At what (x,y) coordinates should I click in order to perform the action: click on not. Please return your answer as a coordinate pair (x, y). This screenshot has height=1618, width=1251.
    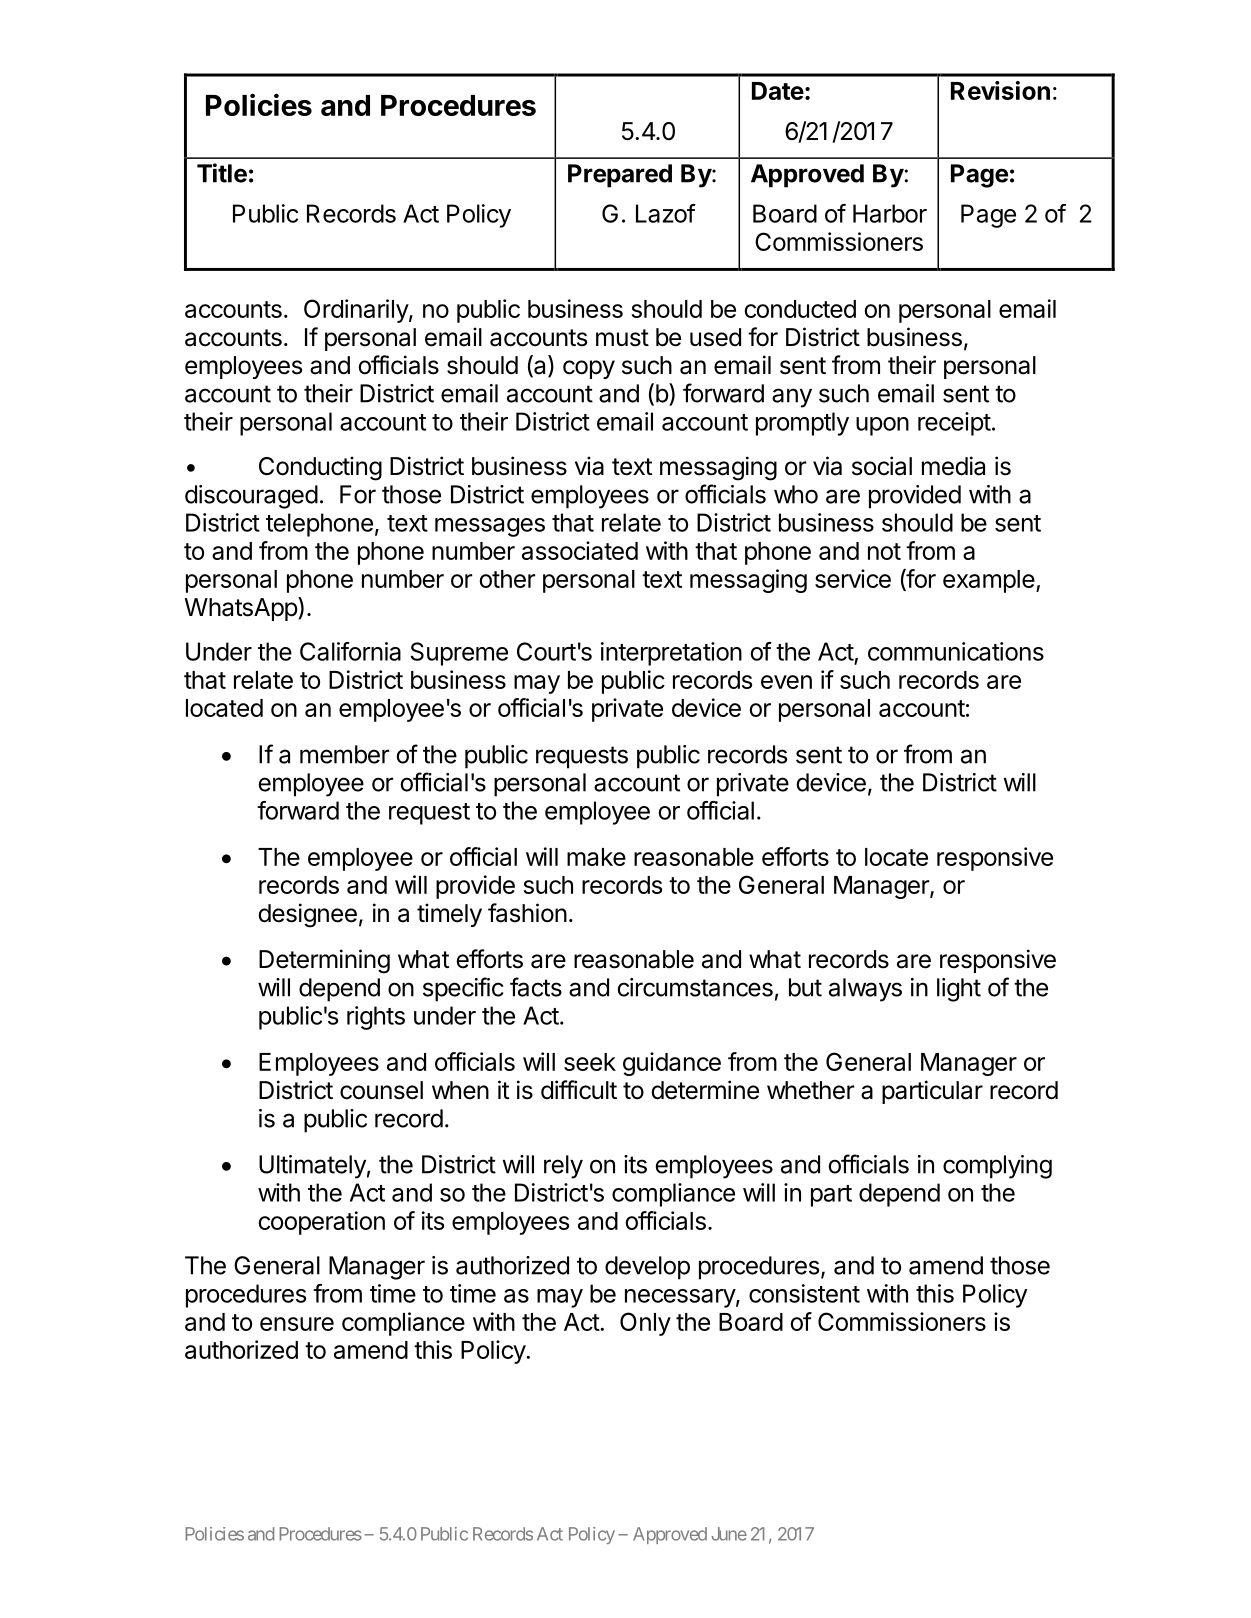
    Looking at the image, I should click on (884, 551).
